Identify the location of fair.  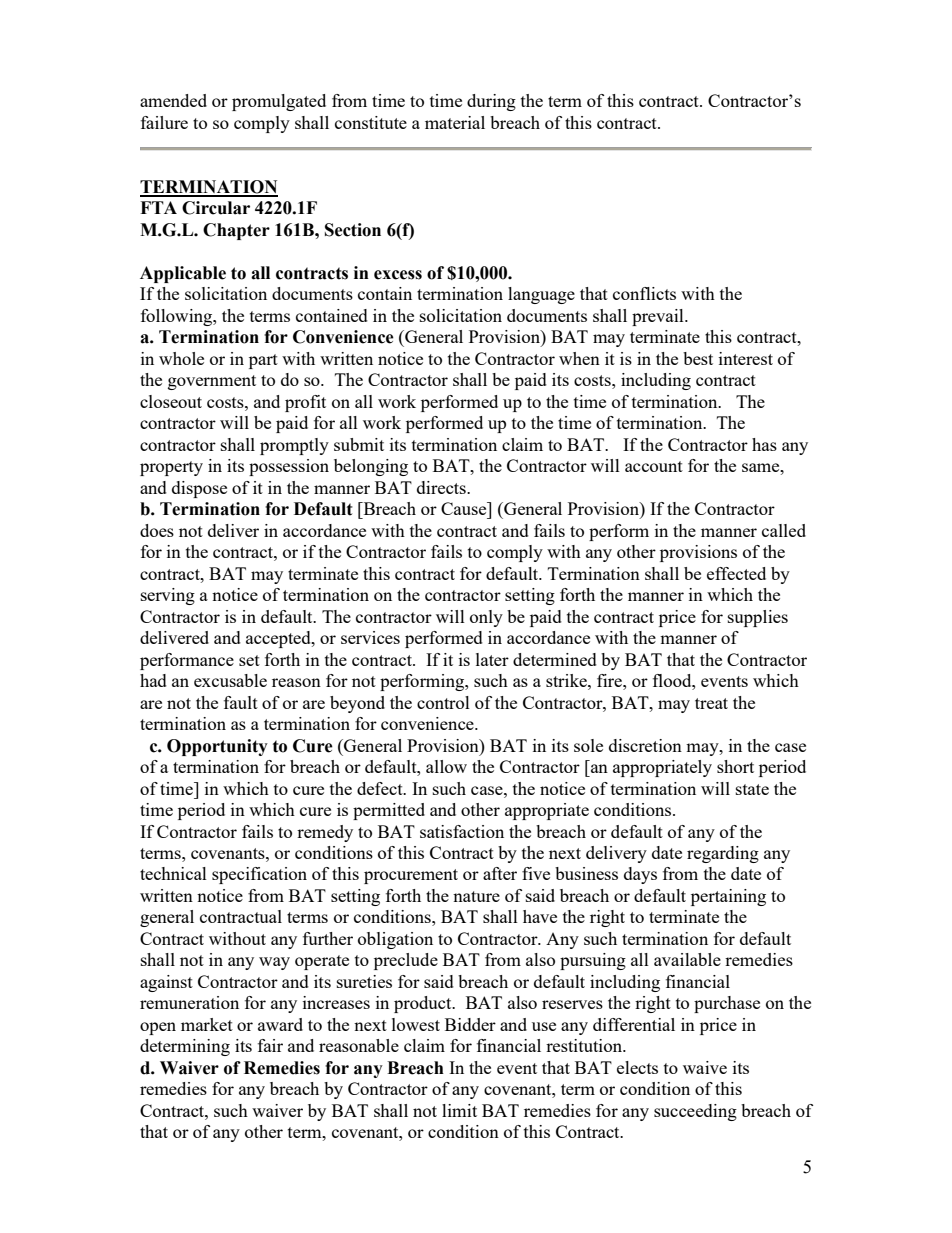
(270, 1045).
